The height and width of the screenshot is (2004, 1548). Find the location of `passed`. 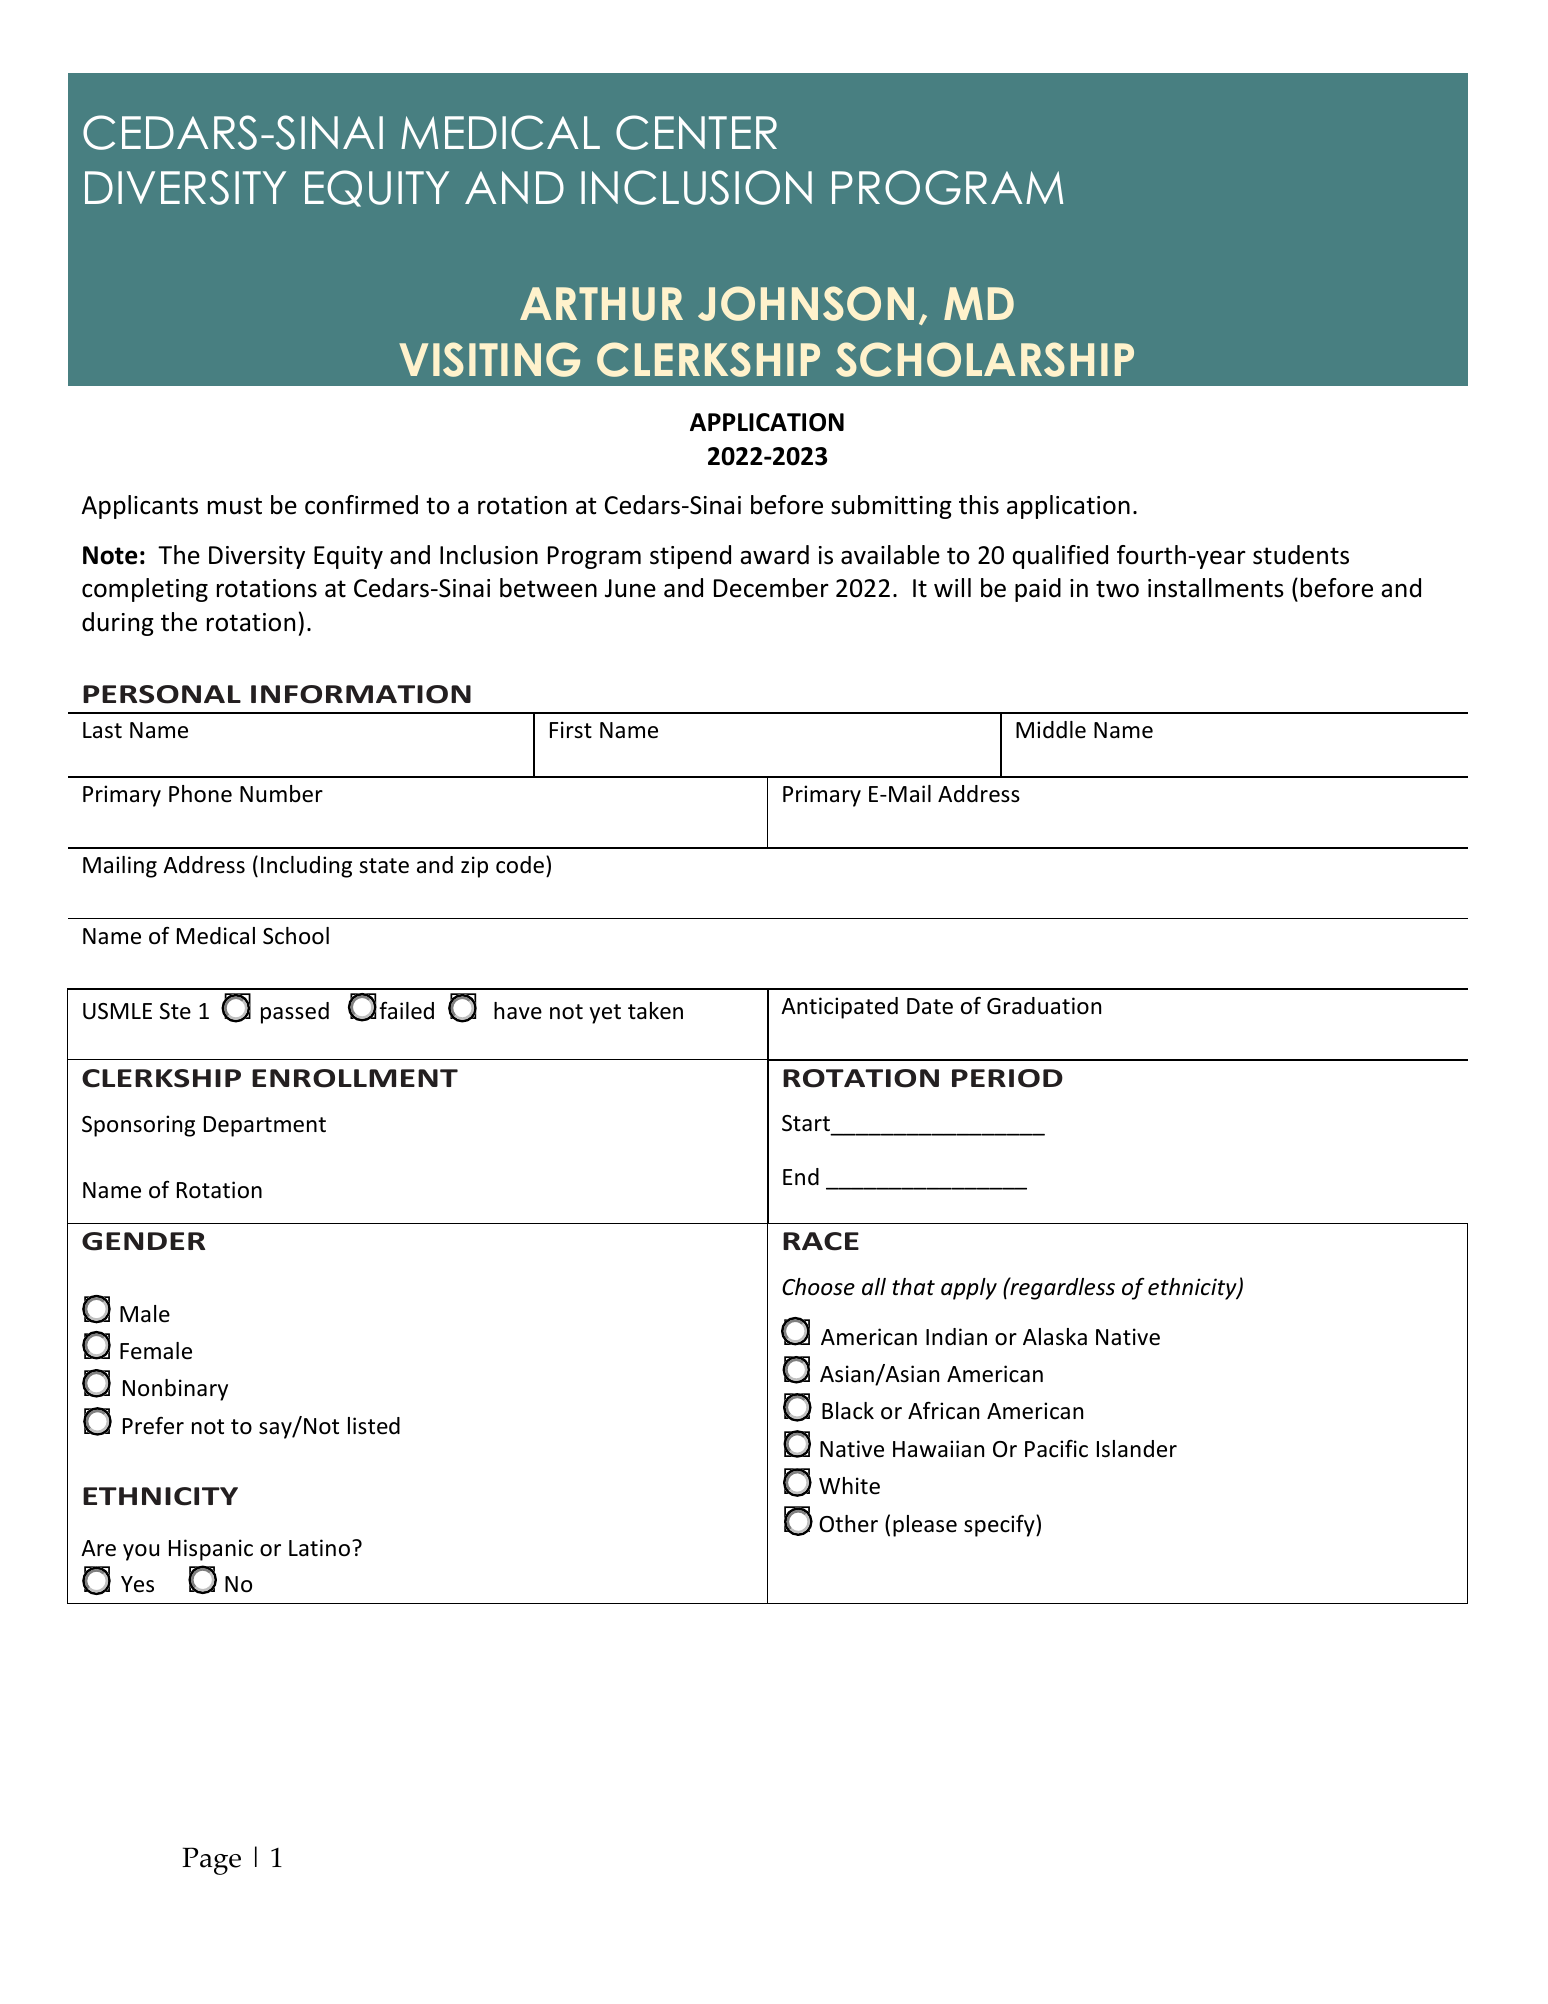

passed is located at coordinates (295, 1013).
